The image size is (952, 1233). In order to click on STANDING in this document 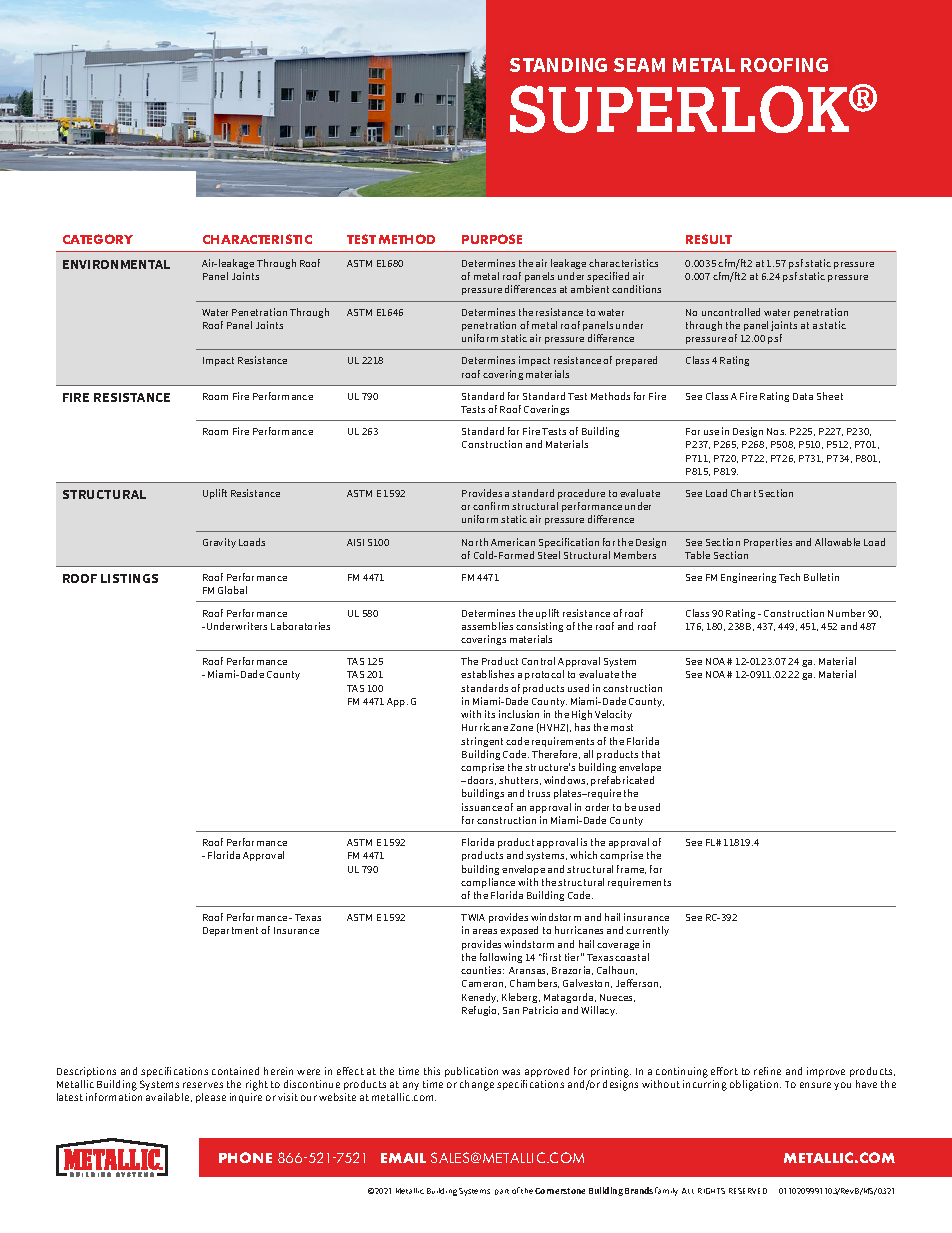, I will do `click(558, 65)`.
